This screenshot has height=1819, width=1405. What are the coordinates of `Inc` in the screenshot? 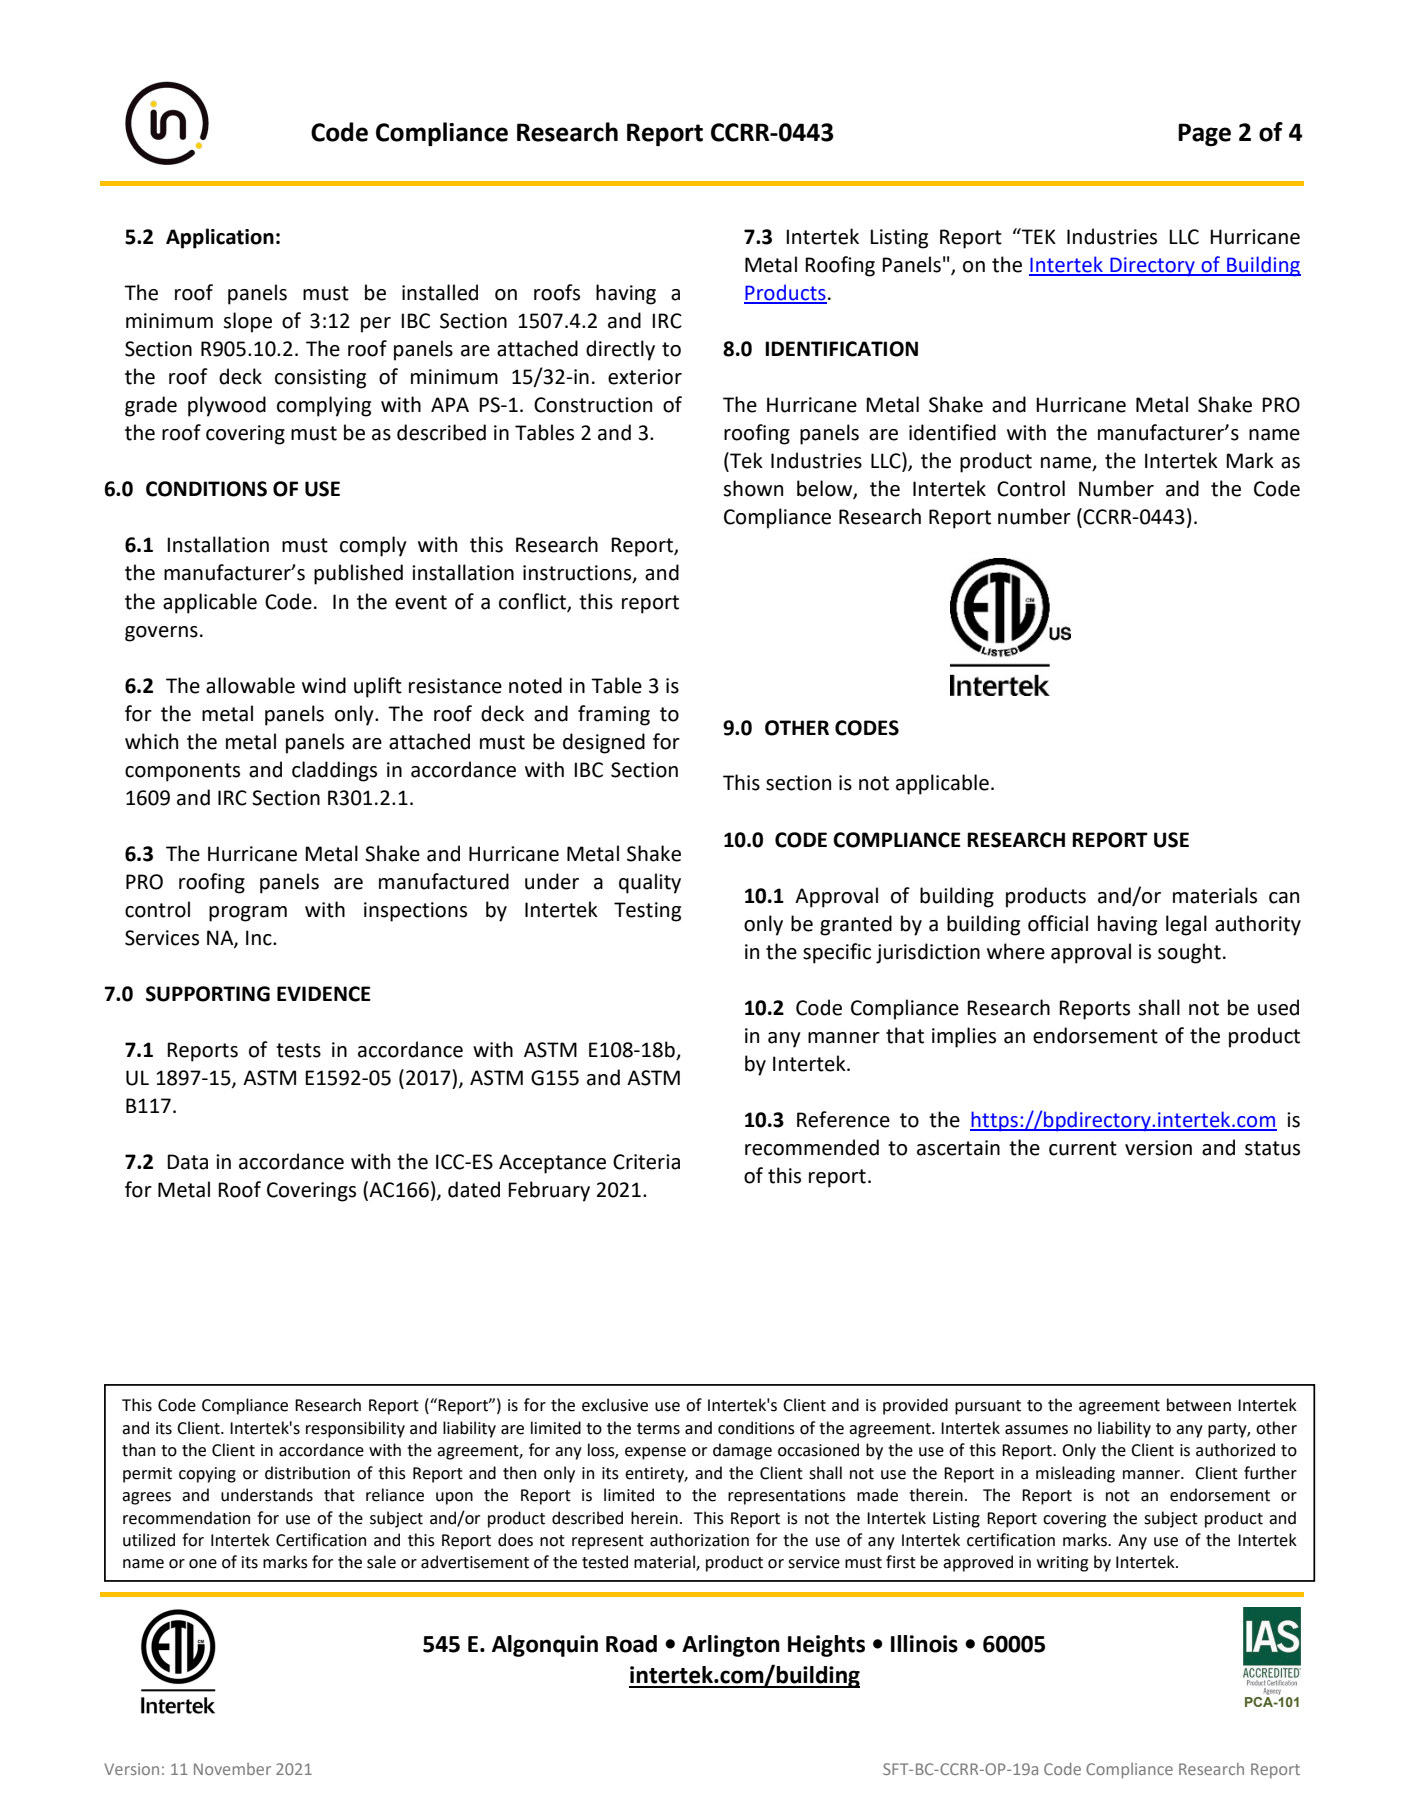 It's located at (260, 938).
